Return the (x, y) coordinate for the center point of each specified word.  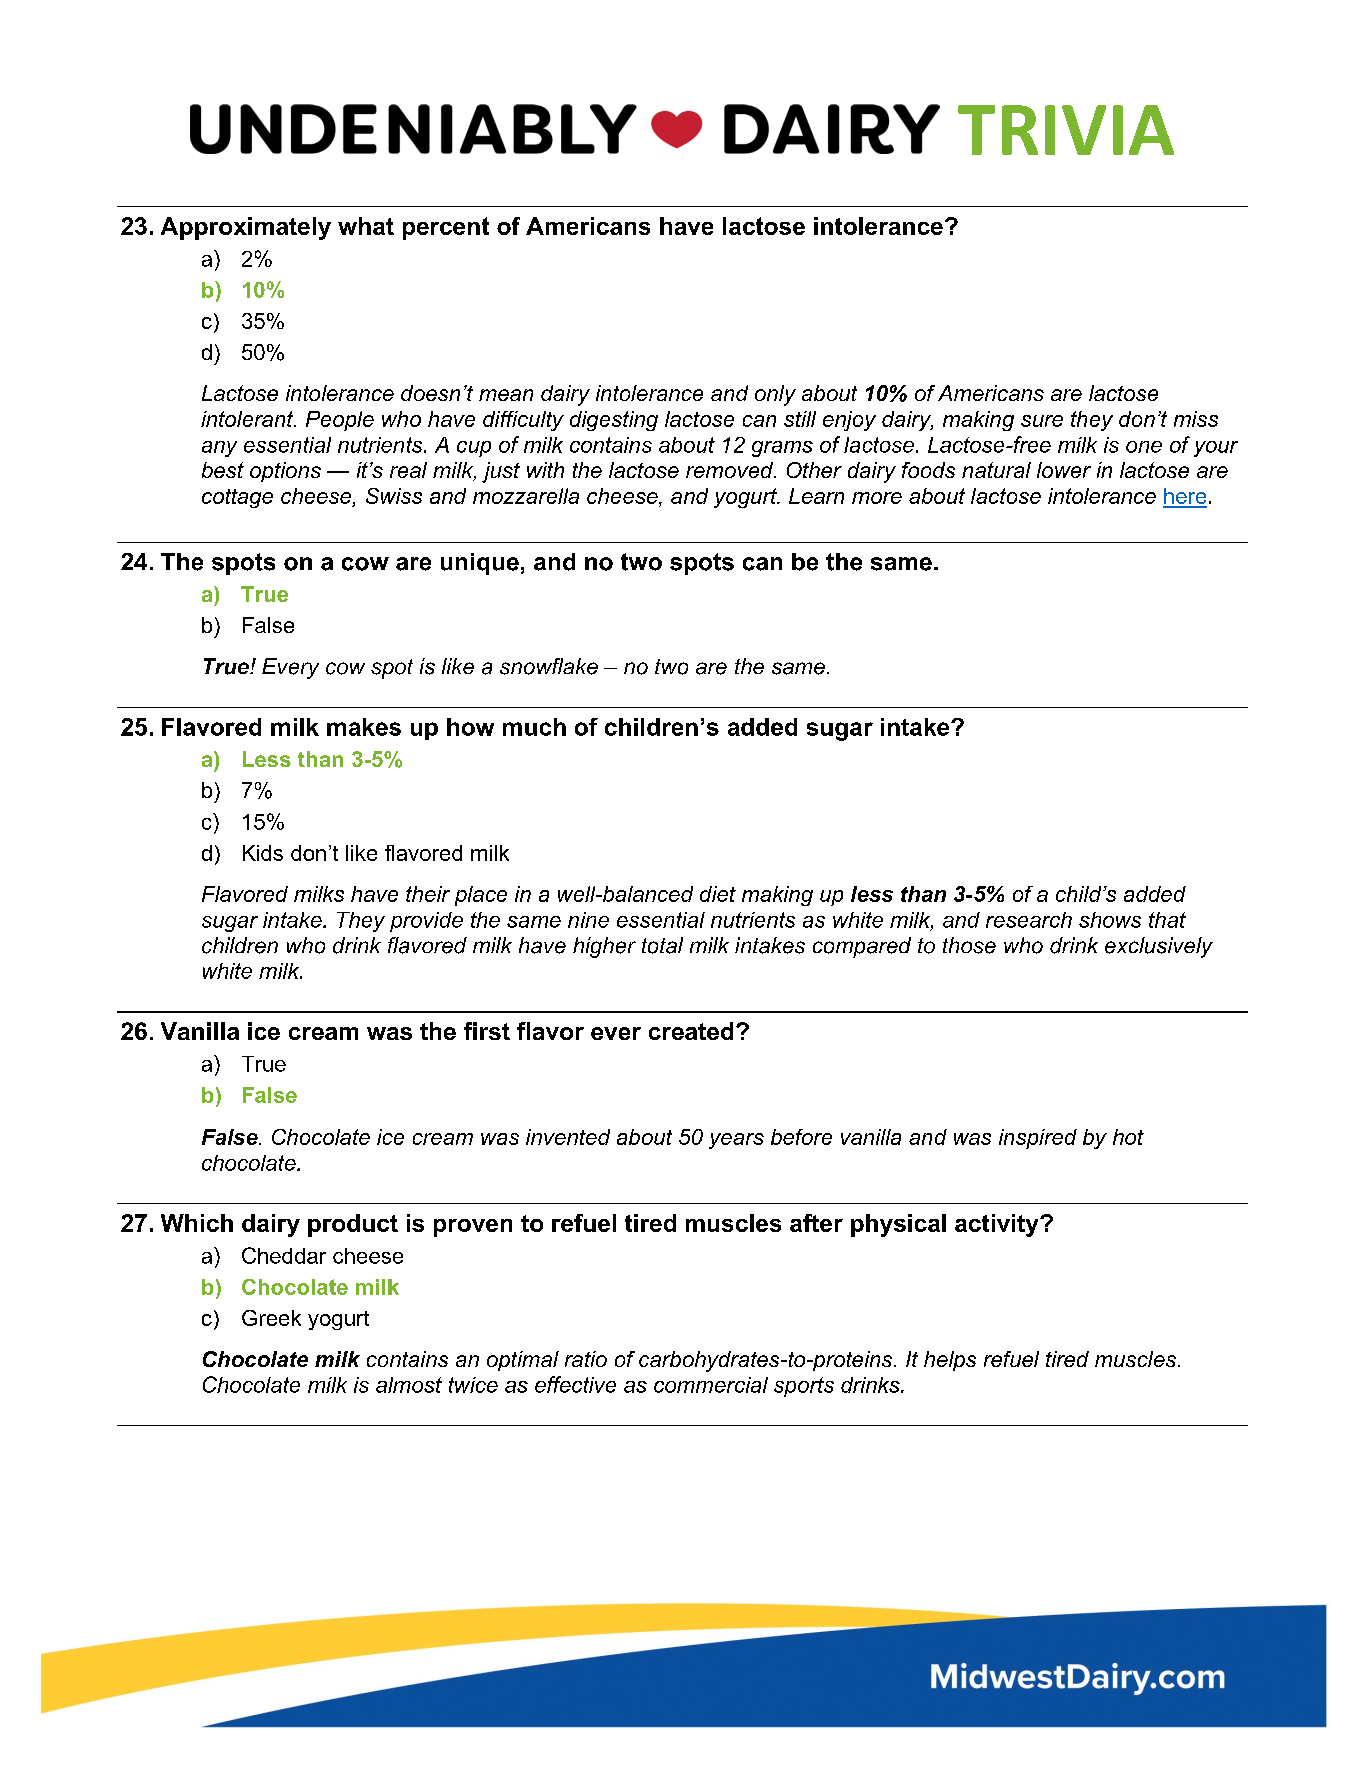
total (662, 945)
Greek (271, 1318)
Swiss (394, 496)
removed (731, 470)
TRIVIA (1066, 130)
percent (446, 228)
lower (1064, 470)
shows (1110, 920)
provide (426, 922)
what (366, 226)
